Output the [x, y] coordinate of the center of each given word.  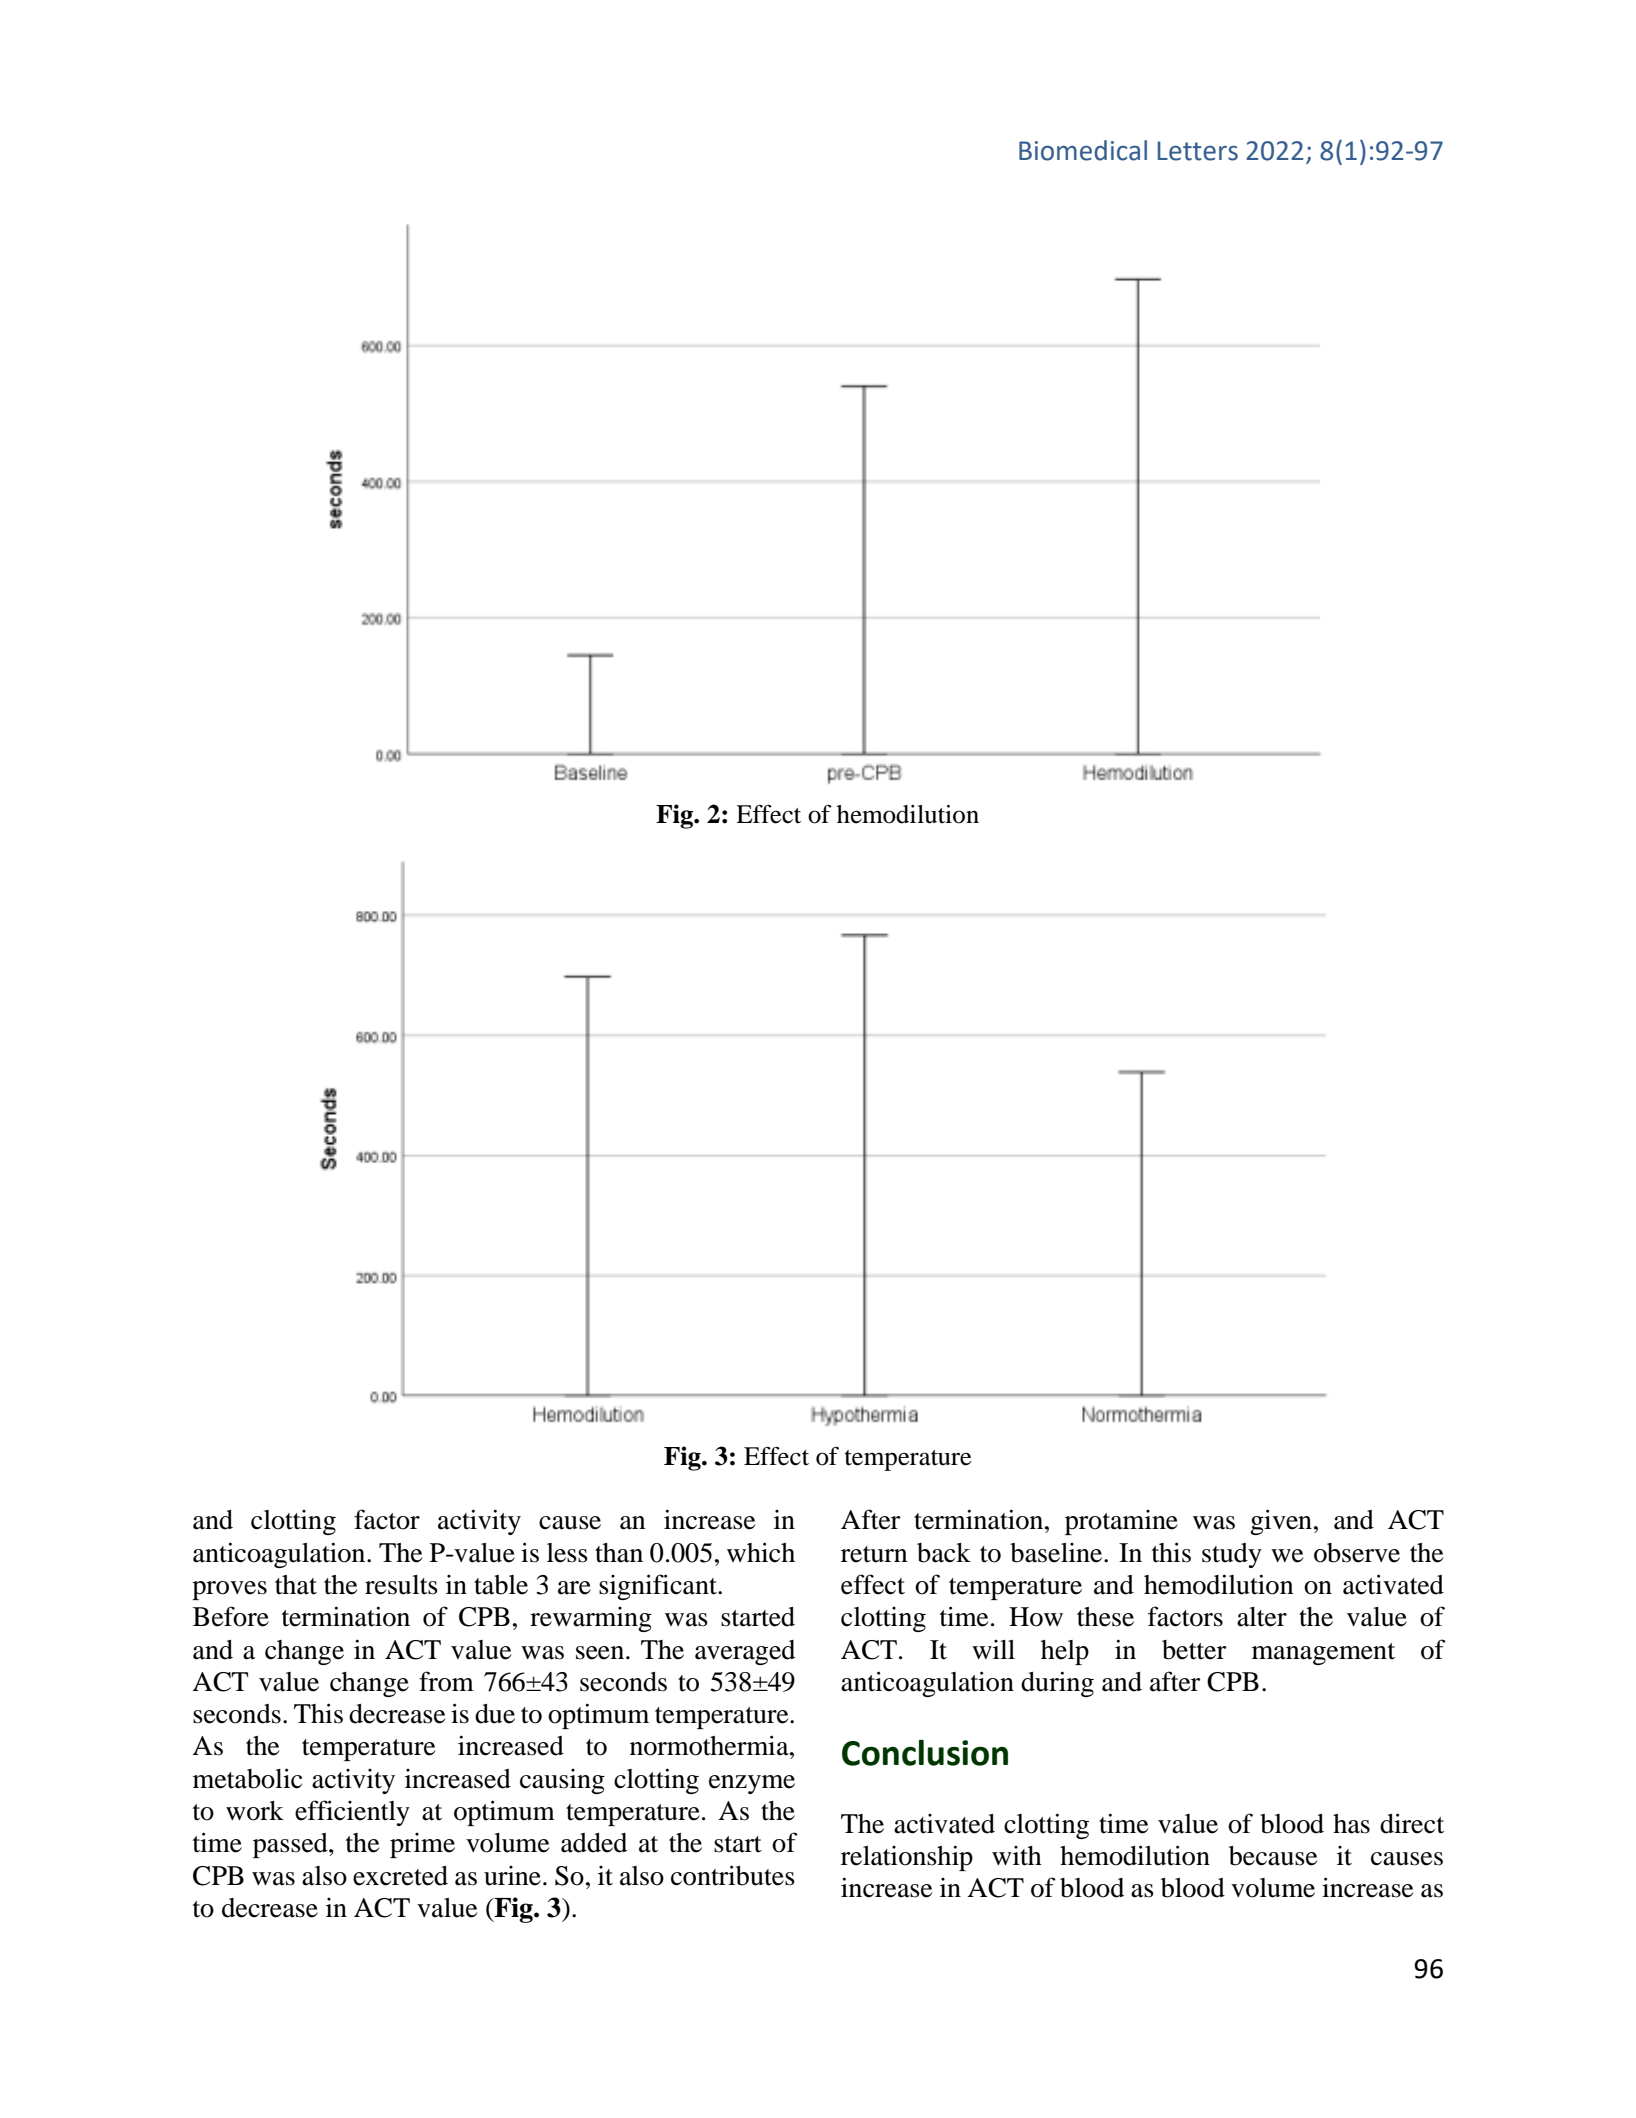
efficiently [352, 1813]
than [619, 1553]
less [567, 1553]
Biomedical [1083, 150]
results [401, 1585]
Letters [1198, 151]
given [1281, 1522]
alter [1262, 1617]
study [1232, 1555]
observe [1357, 1553]
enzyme [752, 1784]
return [874, 1554]
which [761, 1552]
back [944, 1553]
